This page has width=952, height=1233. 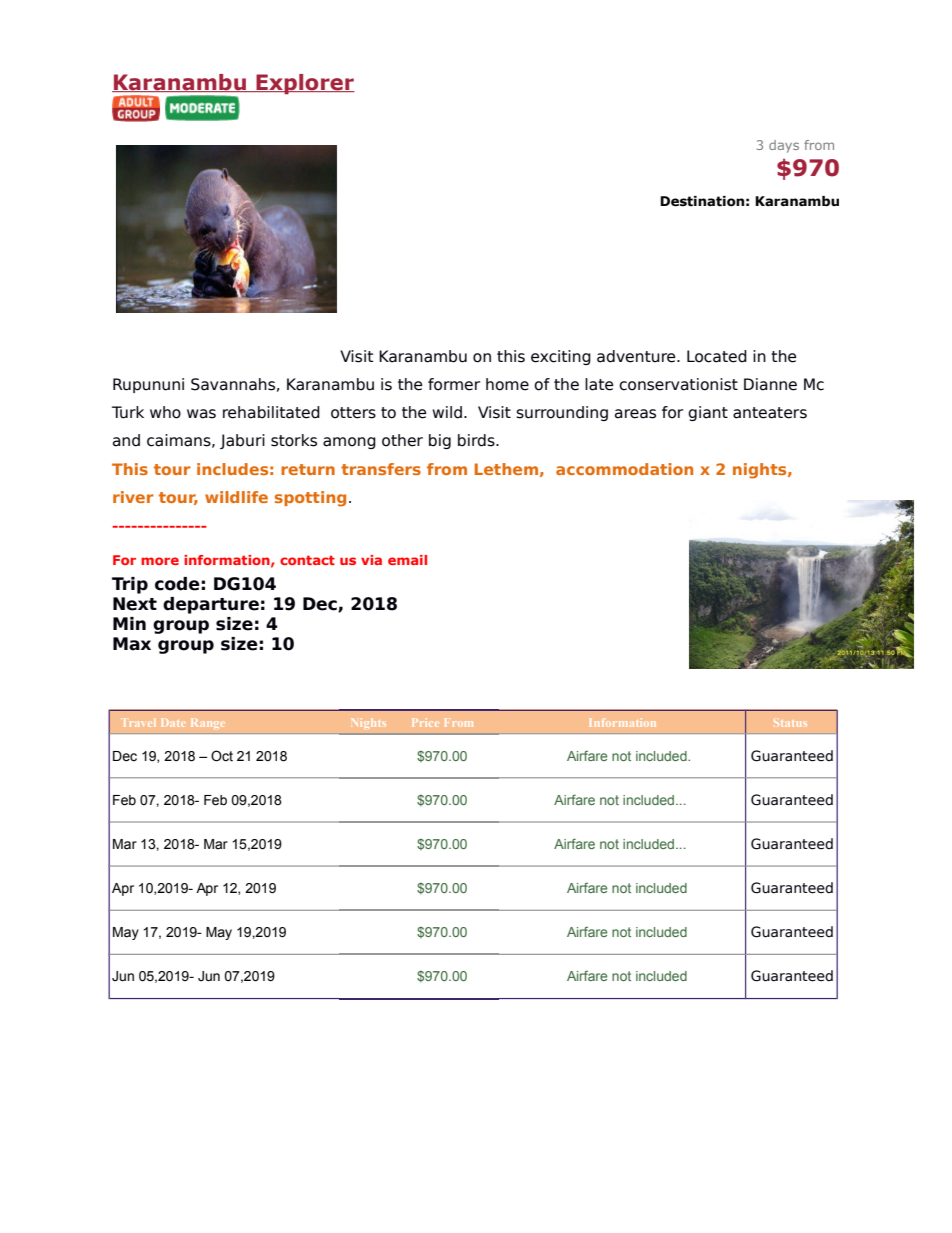 I want to click on Price, so click(x=425, y=722).
